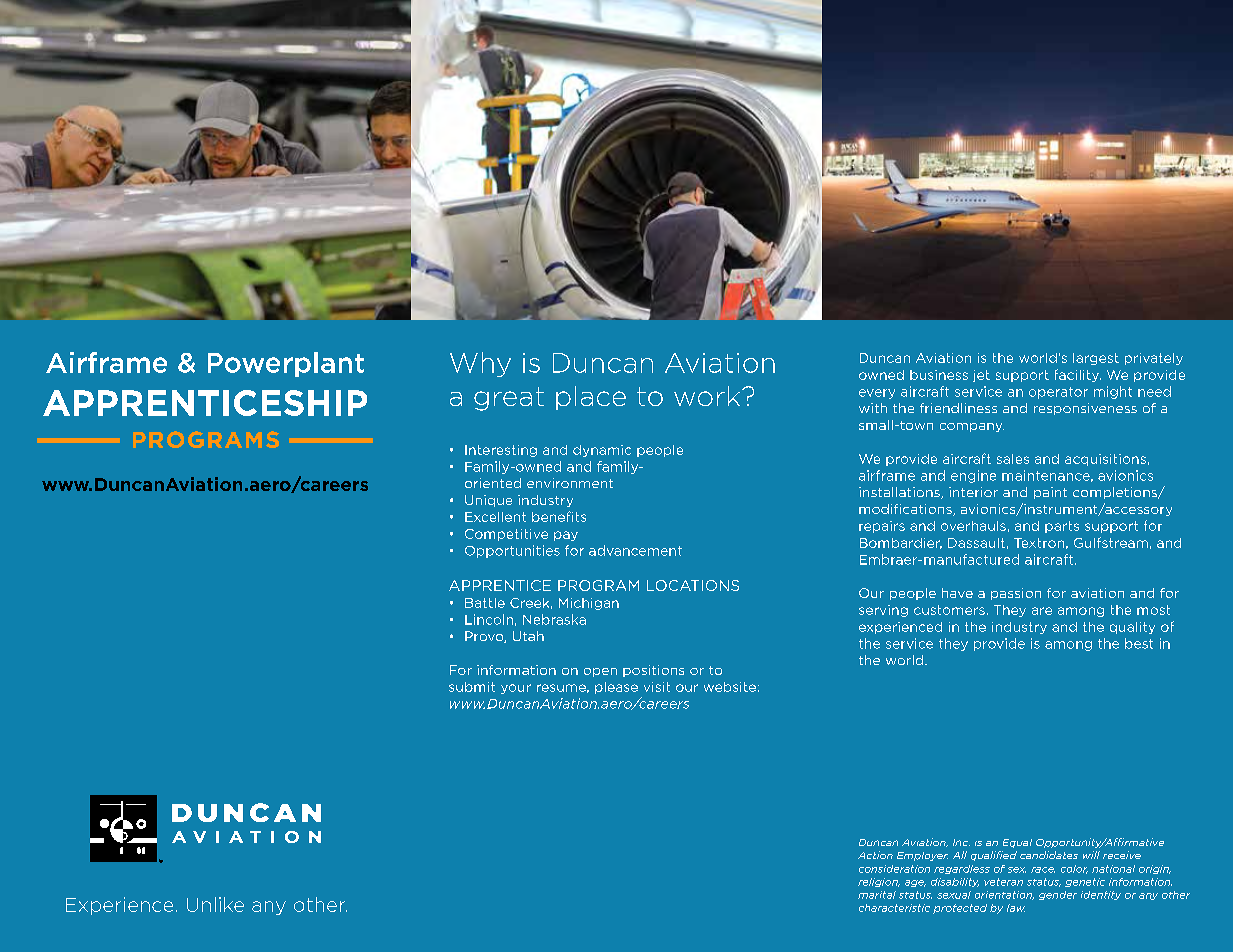  What do you see at coordinates (877, 895) in the page?
I see `marital` at bounding box center [877, 895].
